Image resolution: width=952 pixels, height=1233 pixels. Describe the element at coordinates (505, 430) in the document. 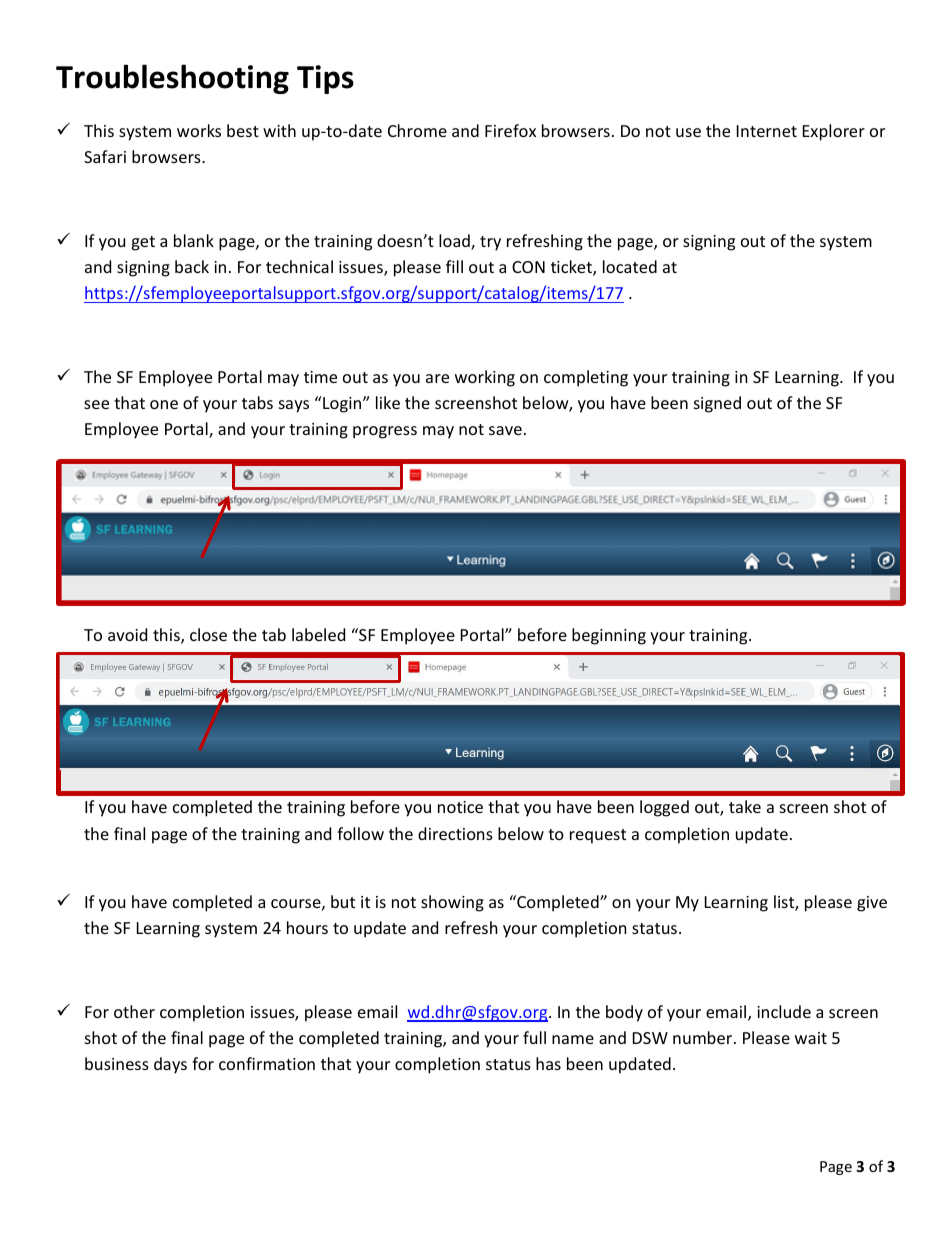

I see `save` at that location.
